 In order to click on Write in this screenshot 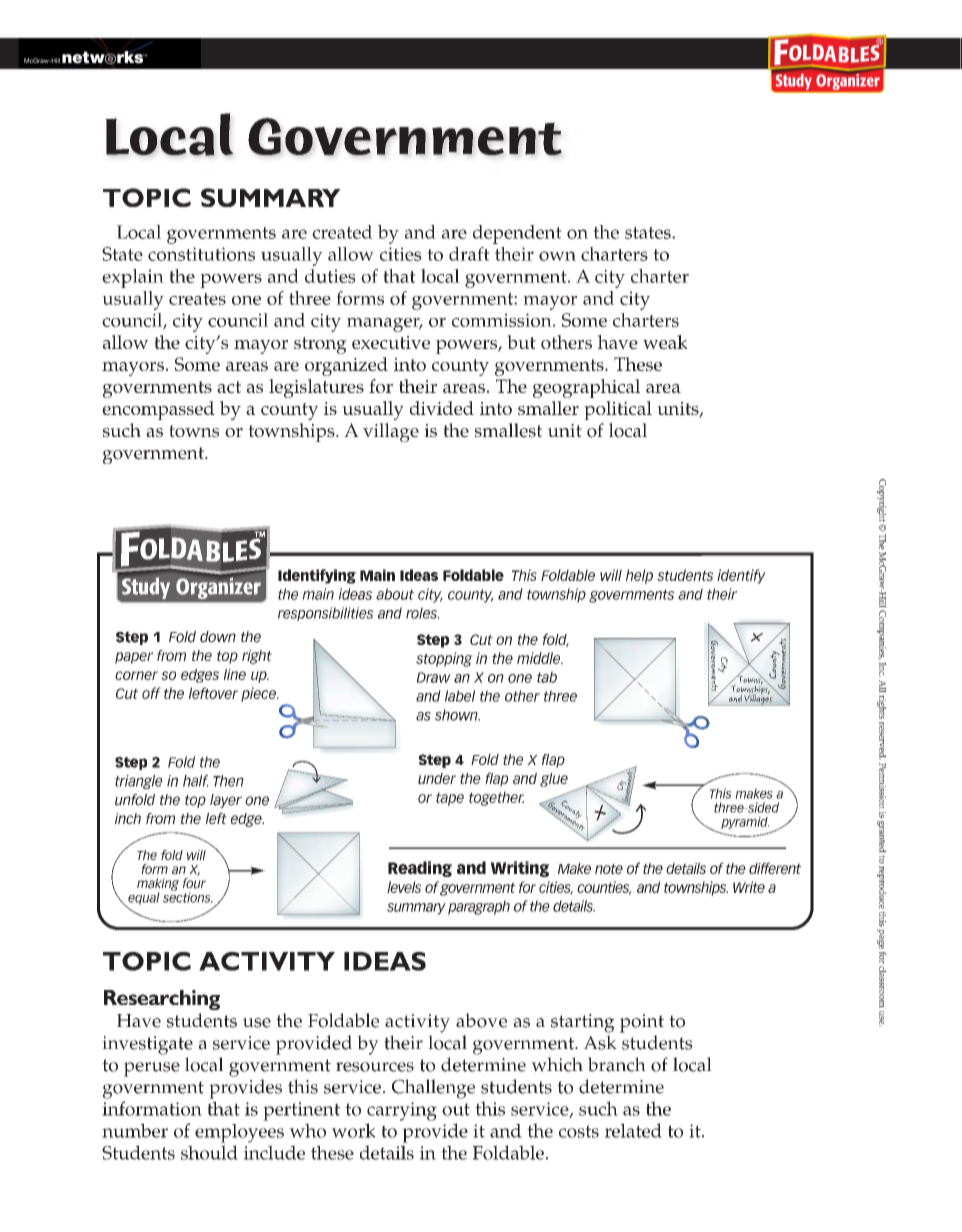, I will do `click(749, 887)`.
